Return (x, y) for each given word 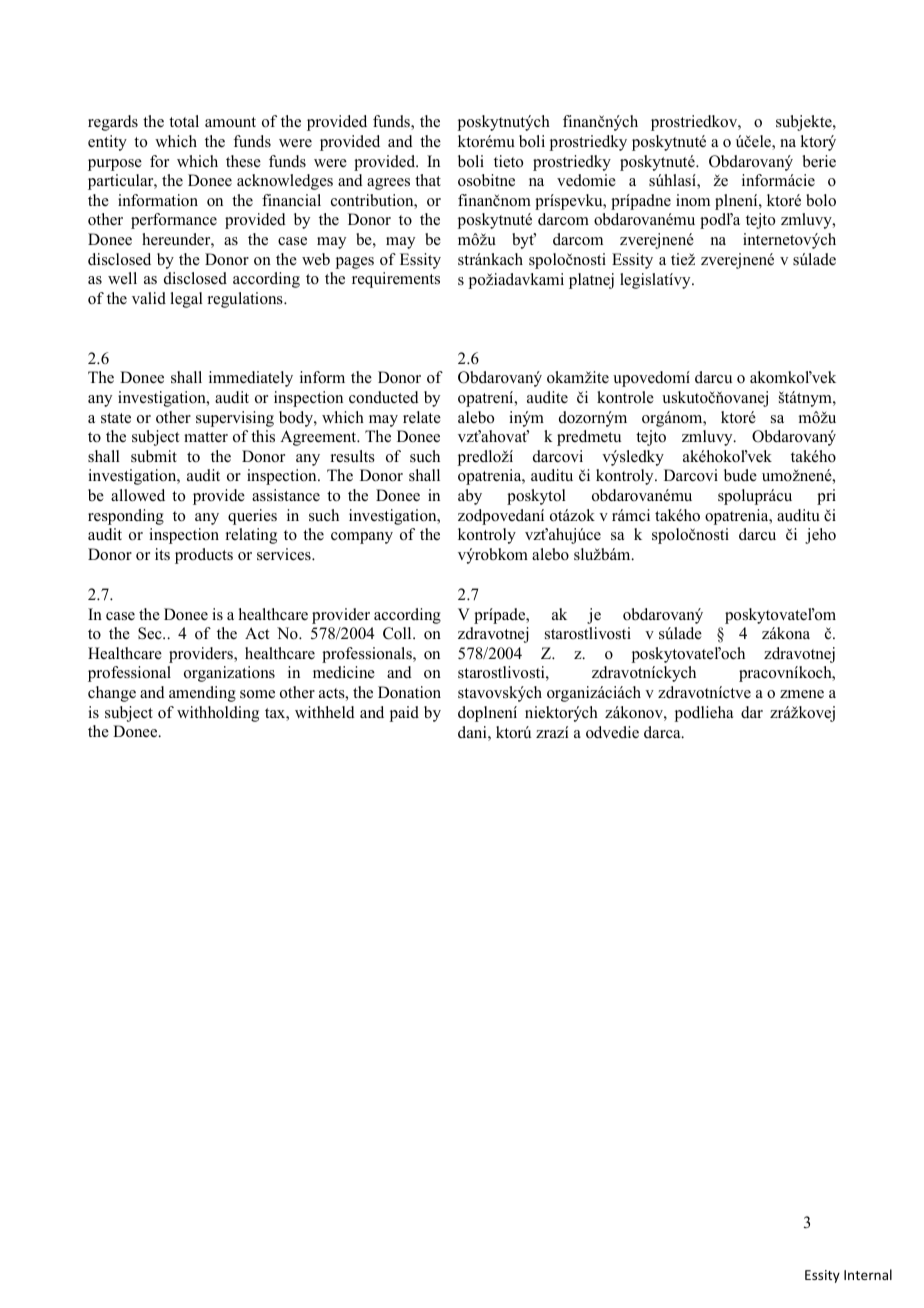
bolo (821, 200)
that (428, 180)
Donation (409, 692)
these (243, 161)
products (204, 556)
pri (826, 497)
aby (470, 497)
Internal (868, 1274)
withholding (218, 714)
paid (404, 714)
